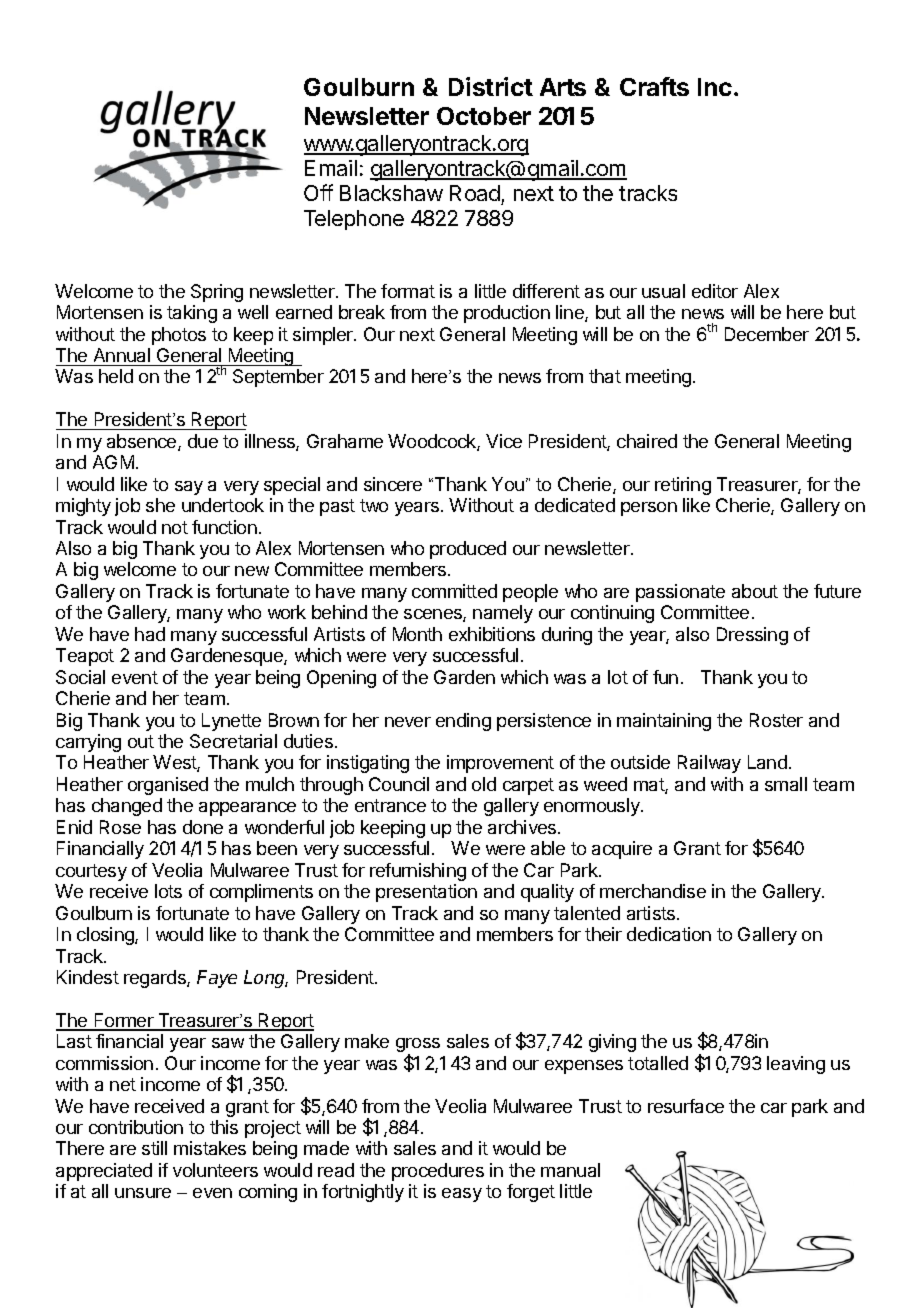 The height and width of the page is (1308, 924). Describe the element at coordinates (438, 1172) in the page. I see `procedures` at that location.
